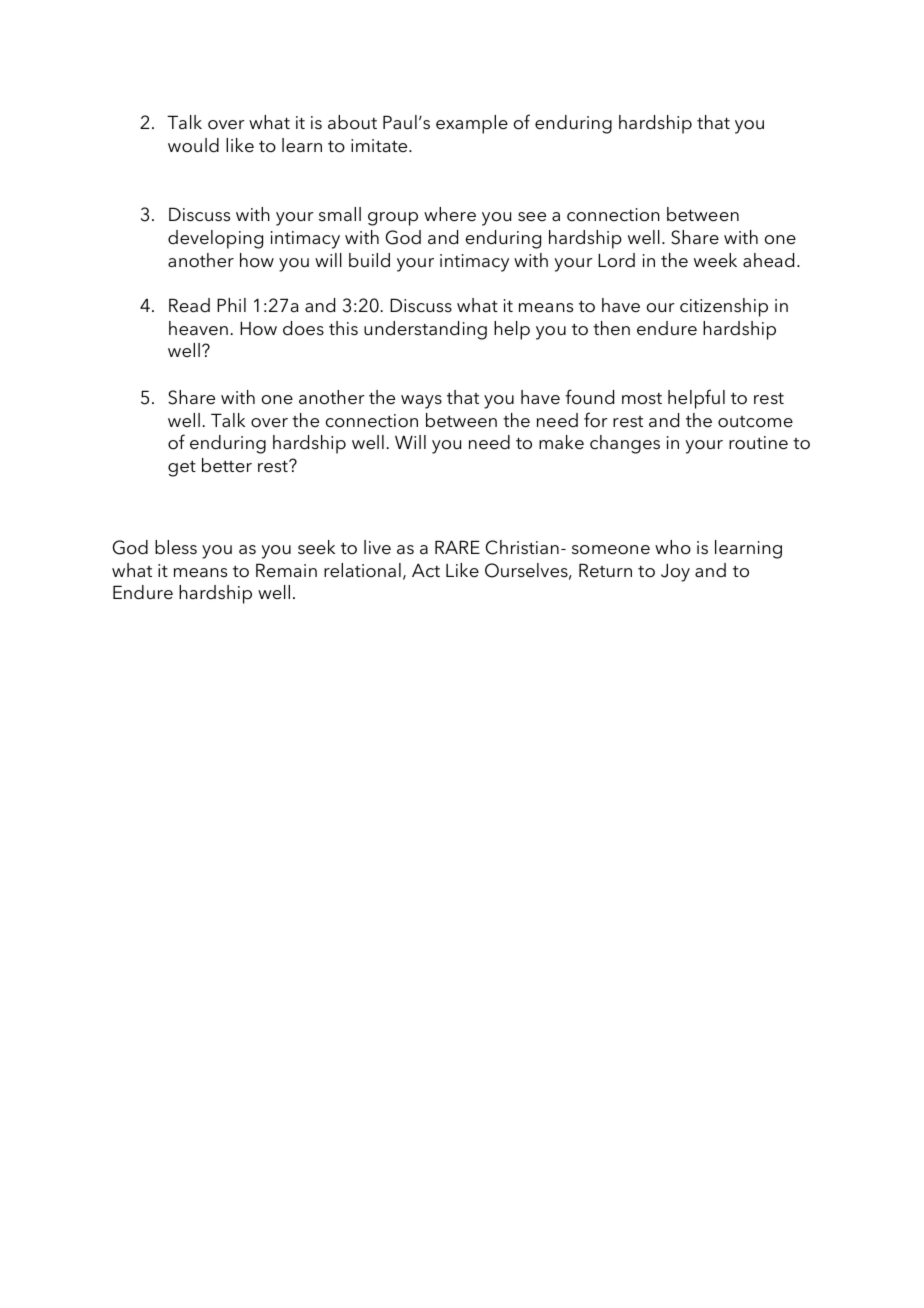  What do you see at coordinates (755, 422) in the document?
I see `outcome` at bounding box center [755, 422].
